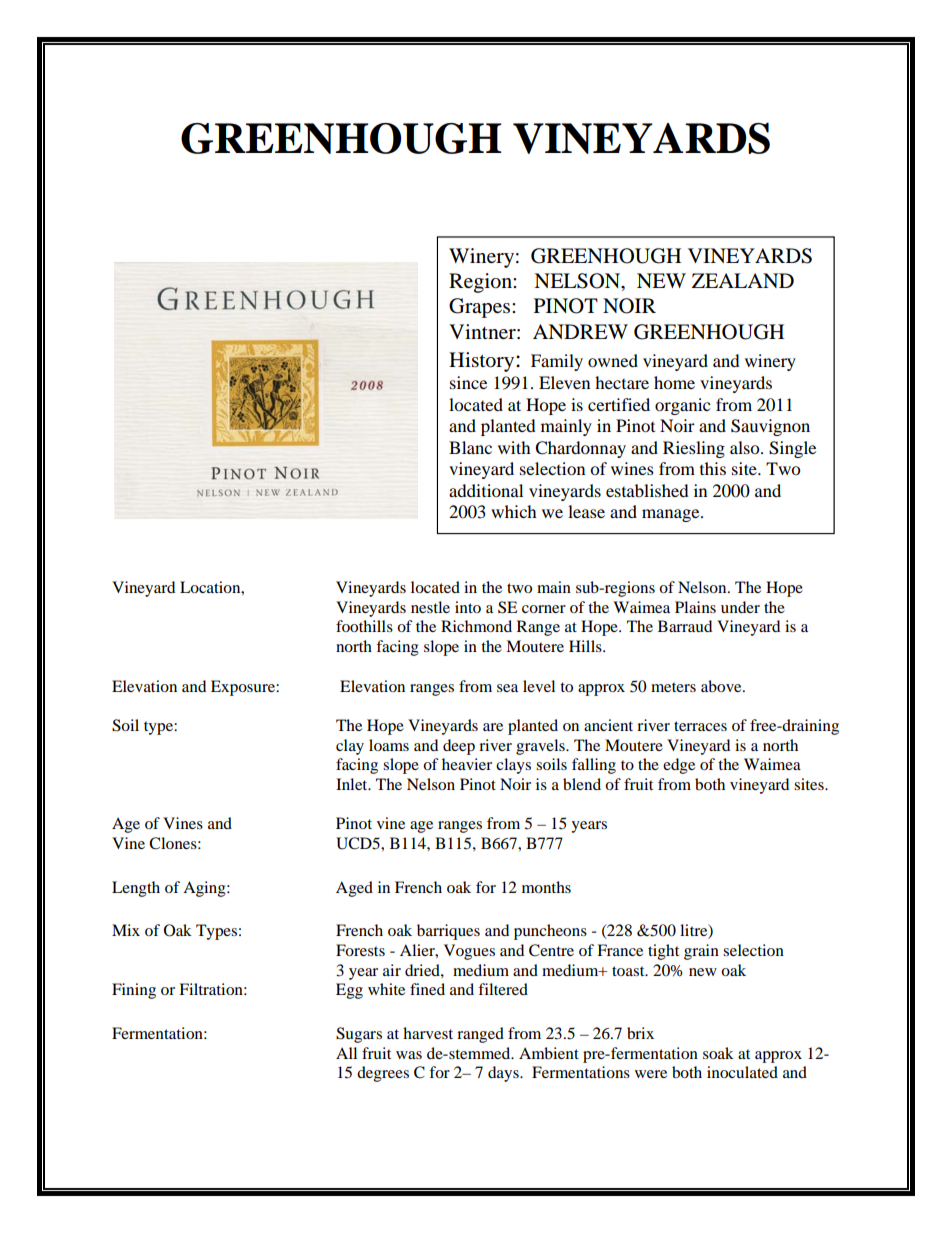  I want to click on ZEALAND, so click(743, 280).
